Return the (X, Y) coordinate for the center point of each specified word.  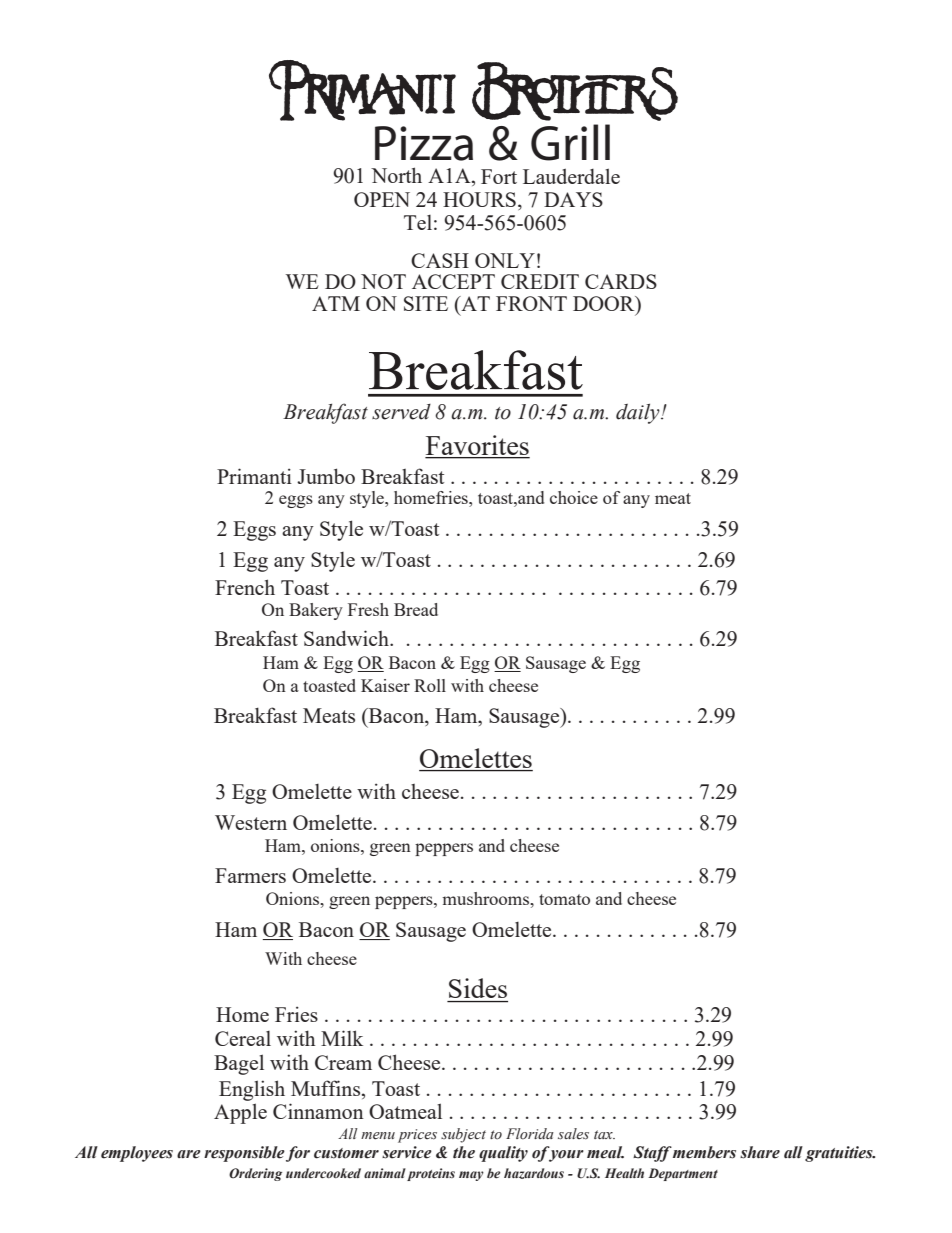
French (245, 587)
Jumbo (326, 476)
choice (574, 497)
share (760, 1152)
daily (639, 414)
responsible (244, 1154)
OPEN (382, 199)
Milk (342, 1038)
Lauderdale (571, 176)
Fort (499, 176)
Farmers (250, 875)
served (401, 412)
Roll (430, 685)
